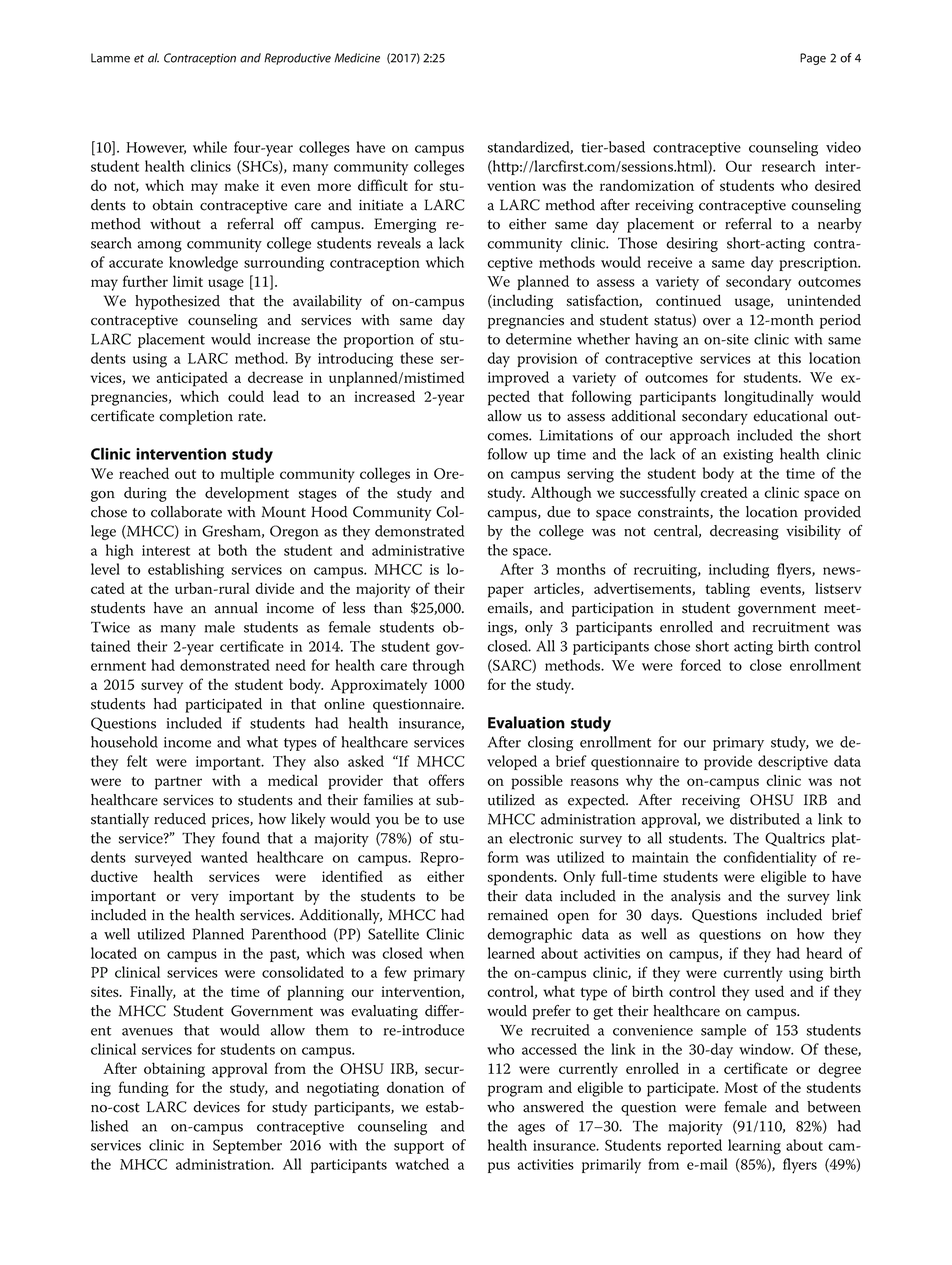 This screenshot has height=1265, width=952. I want to click on distributed, so click(765, 819).
